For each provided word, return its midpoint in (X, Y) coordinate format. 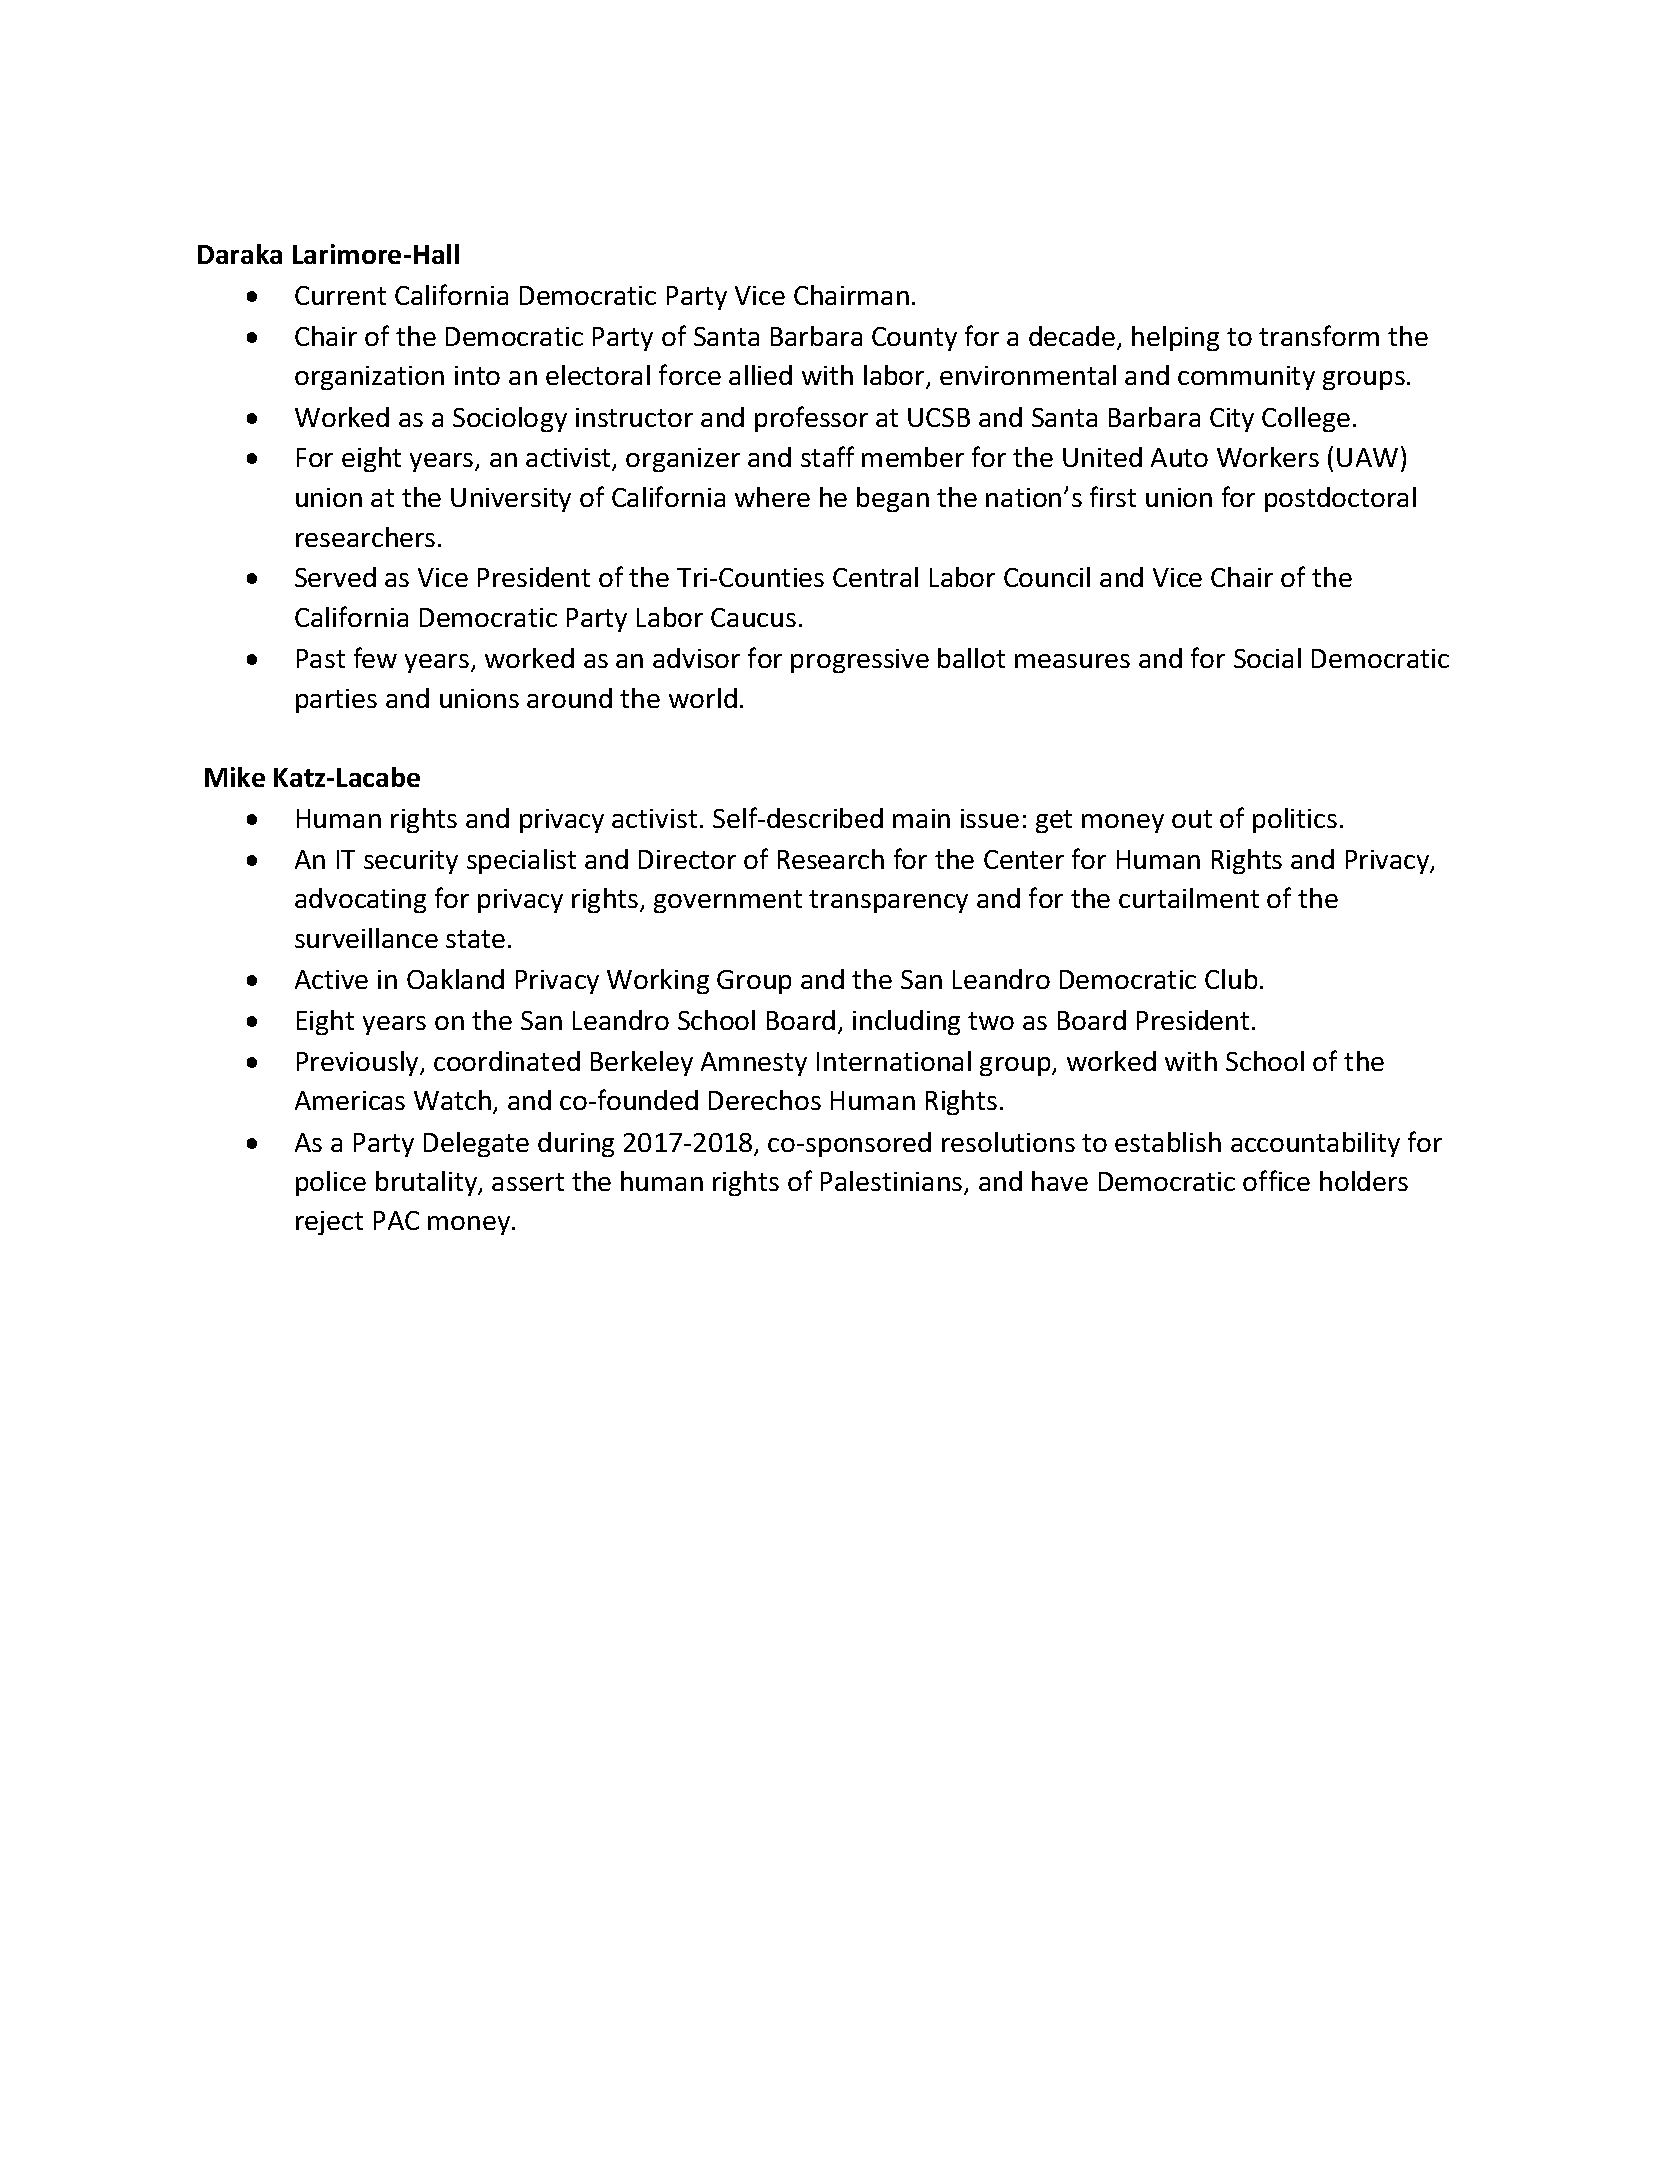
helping (1175, 338)
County (914, 339)
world (703, 698)
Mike (235, 777)
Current (340, 295)
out (1192, 819)
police (331, 1183)
